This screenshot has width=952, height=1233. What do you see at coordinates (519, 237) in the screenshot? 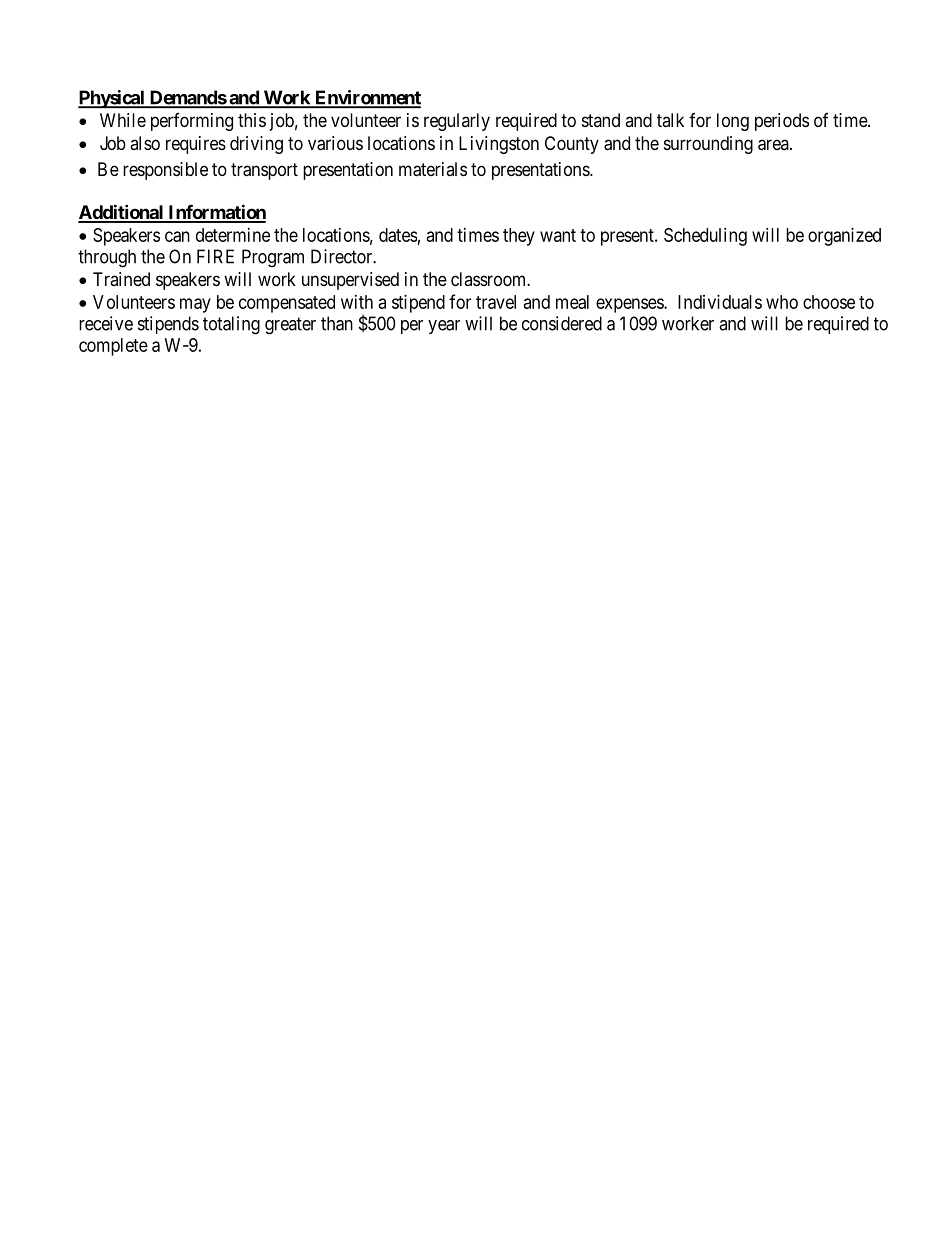
I see `they` at bounding box center [519, 237].
